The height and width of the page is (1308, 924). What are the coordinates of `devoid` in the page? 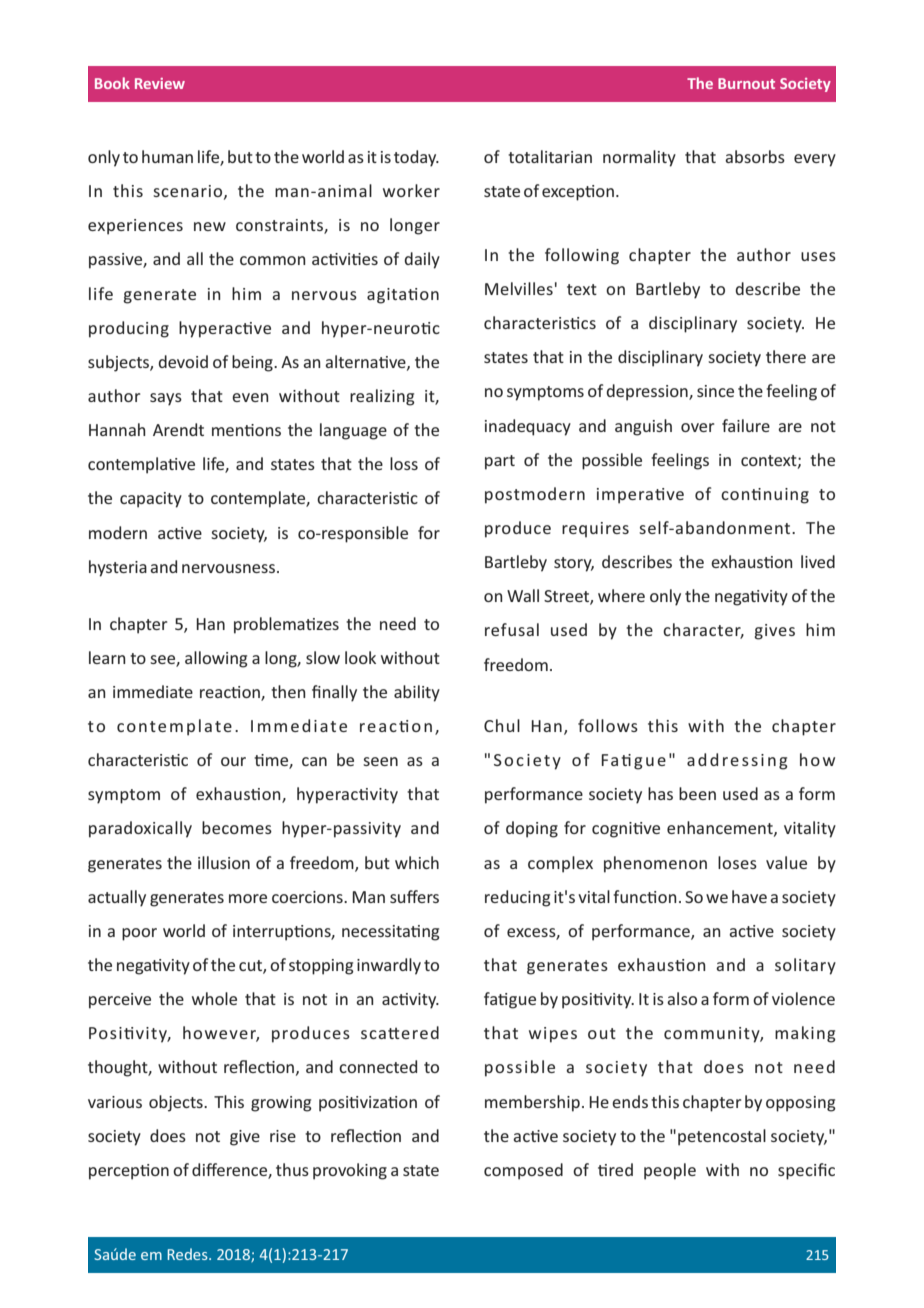 It's located at (183, 361).
